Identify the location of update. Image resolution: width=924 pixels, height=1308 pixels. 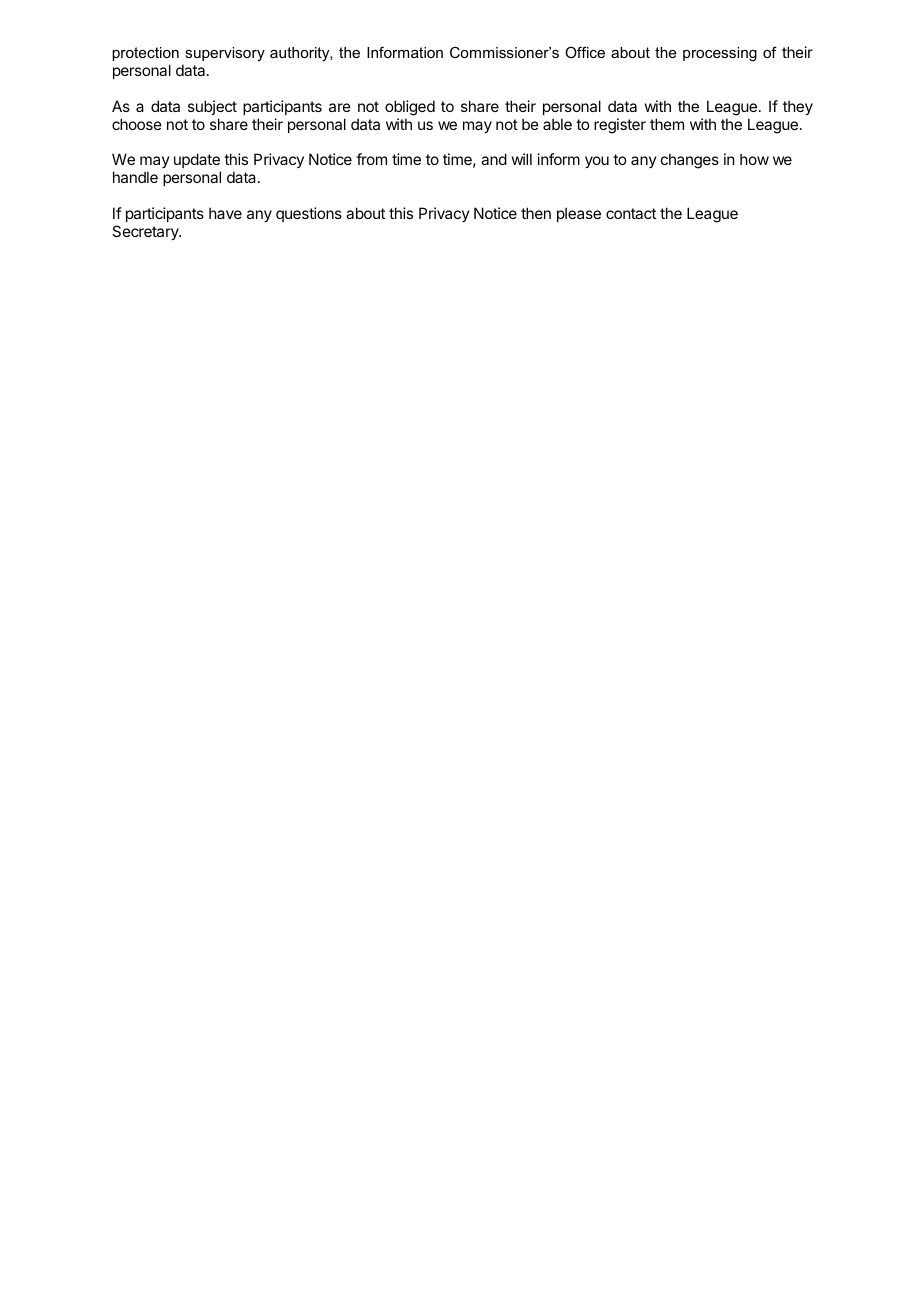
(197, 160).
